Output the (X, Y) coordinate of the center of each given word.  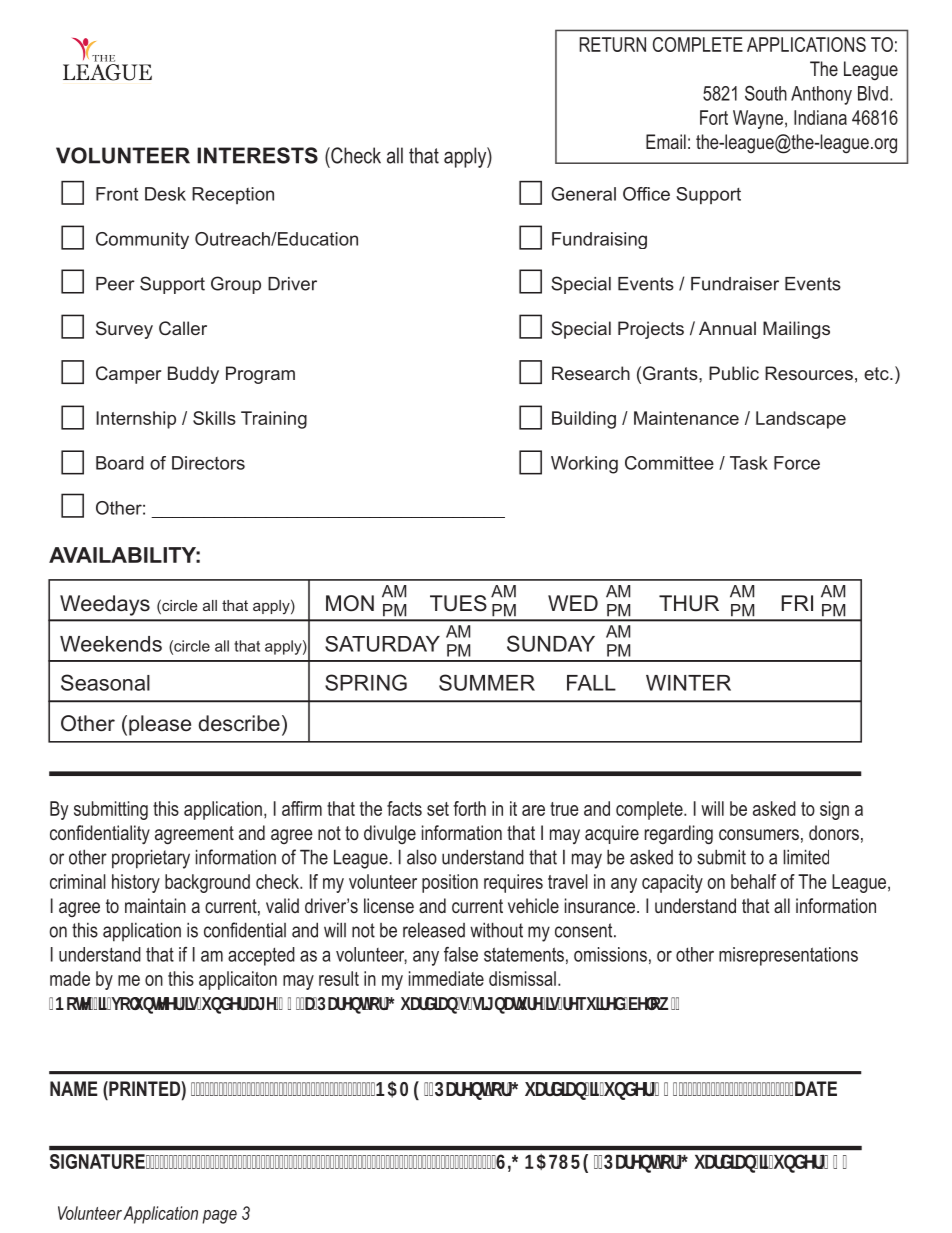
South (766, 93)
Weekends (111, 644)
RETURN (612, 44)
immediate (446, 978)
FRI (797, 603)
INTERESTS (257, 155)
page (219, 1217)
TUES (458, 603)
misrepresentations (788, 956)
